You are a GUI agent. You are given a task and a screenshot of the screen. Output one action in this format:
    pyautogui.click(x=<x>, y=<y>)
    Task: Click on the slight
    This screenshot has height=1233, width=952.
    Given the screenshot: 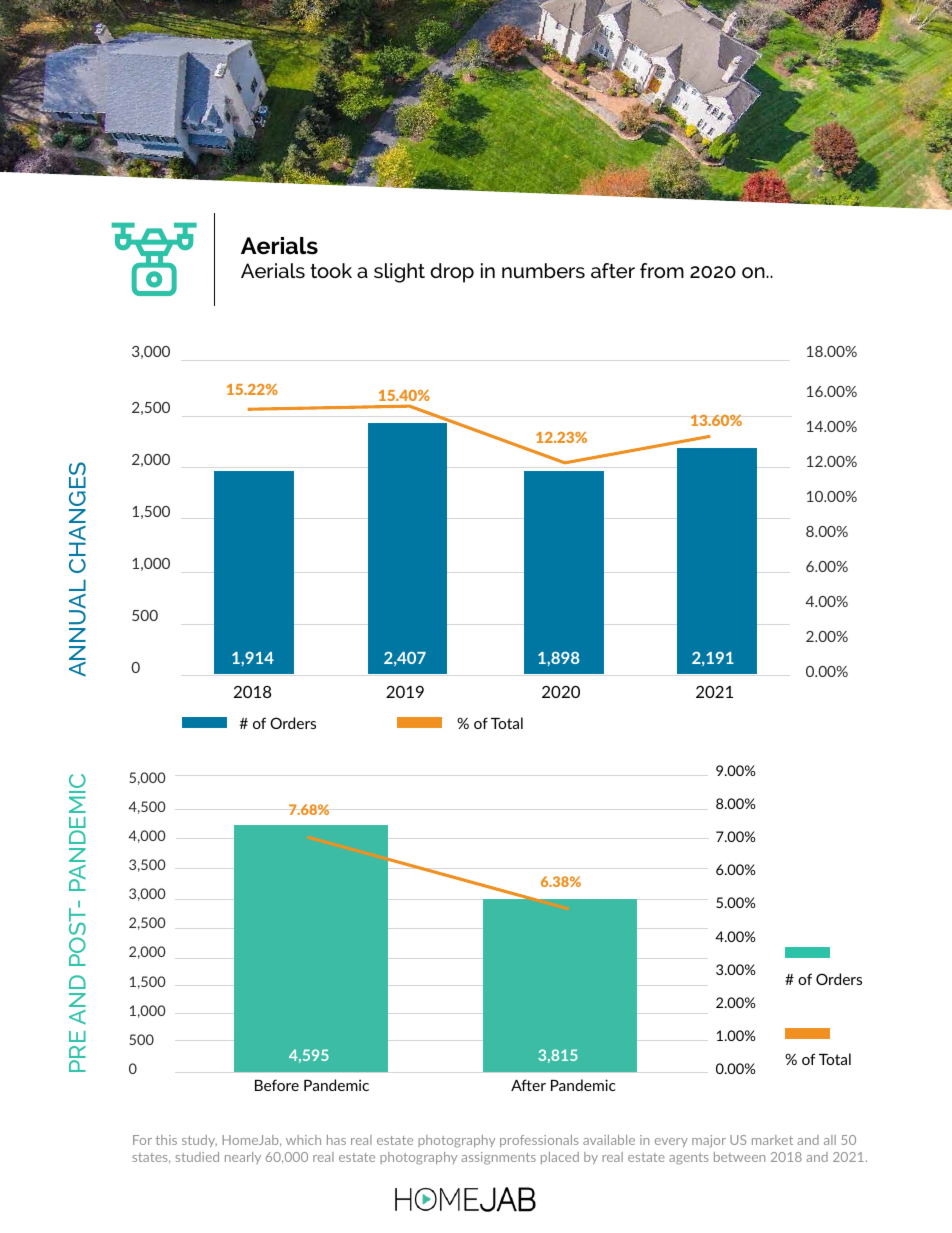 What is the action you would take?
    pyautogui.click(x=399, y=273)
